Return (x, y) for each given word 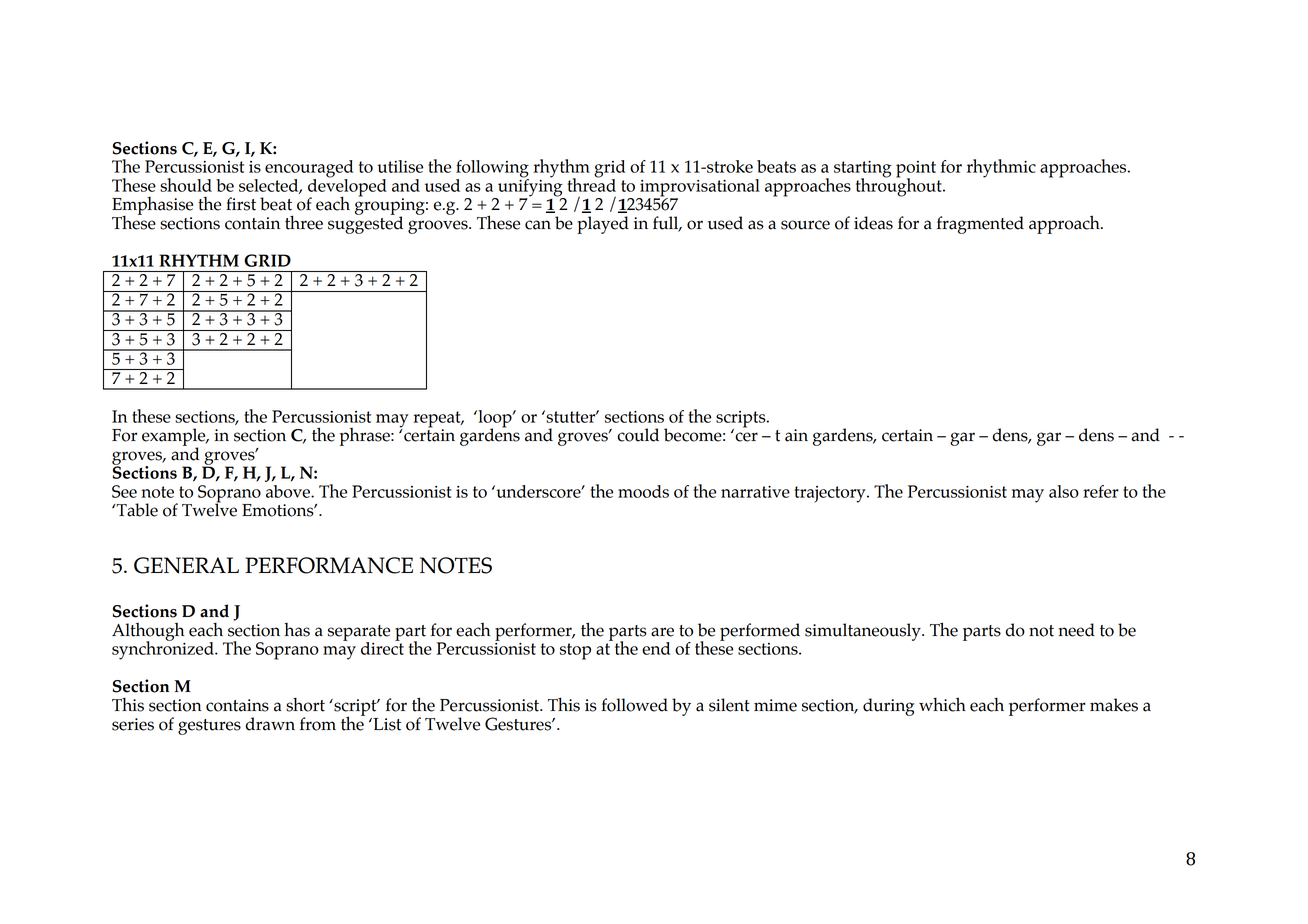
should (186, 185)
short (305, 704)
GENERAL (186, 565)
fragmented (980, 225)
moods (643, 491)
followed (634, 705)
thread (591, 184)
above (289, 491)
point (916, 170)
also (1064, 491)
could (638, 435)
